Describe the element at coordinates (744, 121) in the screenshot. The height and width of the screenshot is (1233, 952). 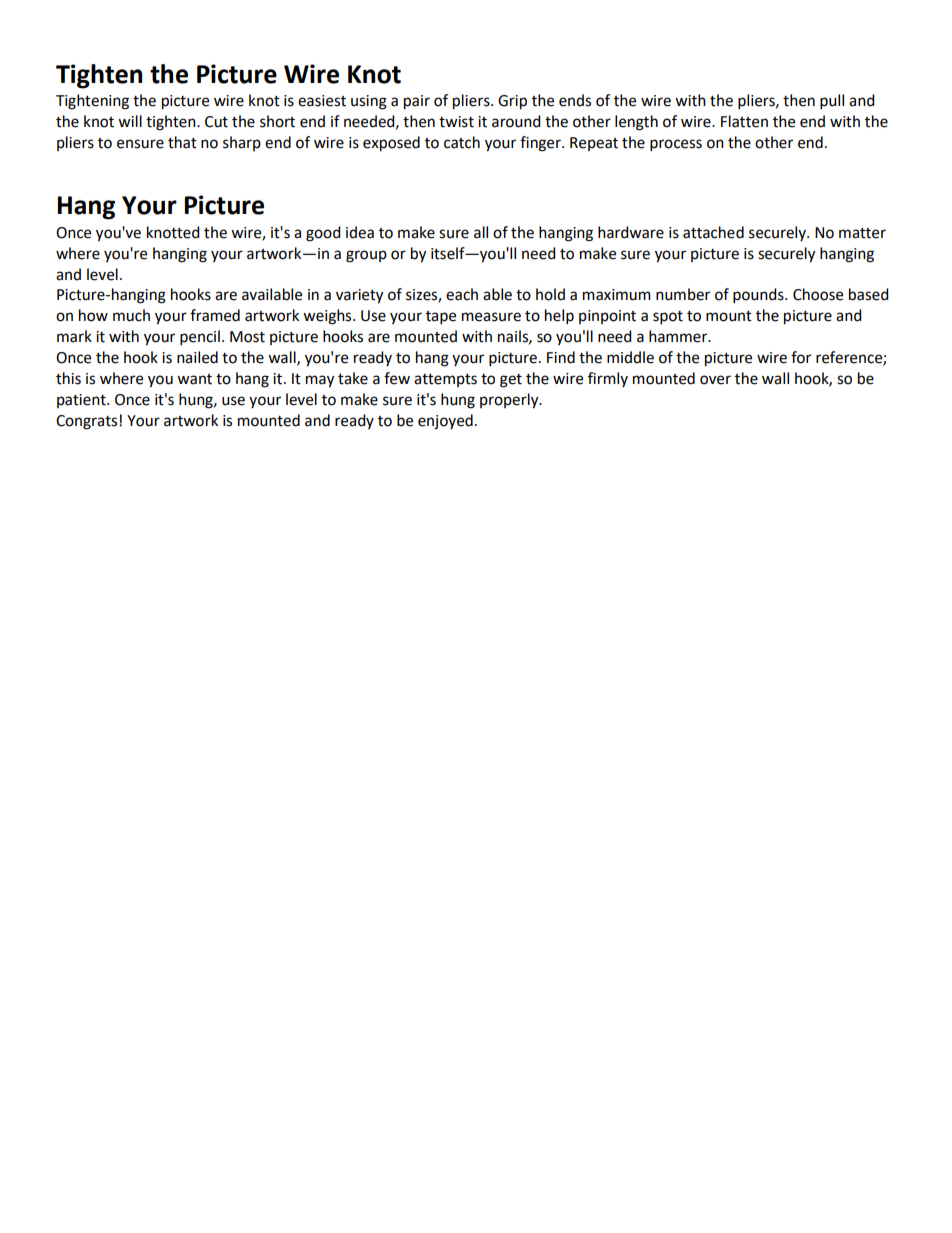
I see `Flatten` at that location.
